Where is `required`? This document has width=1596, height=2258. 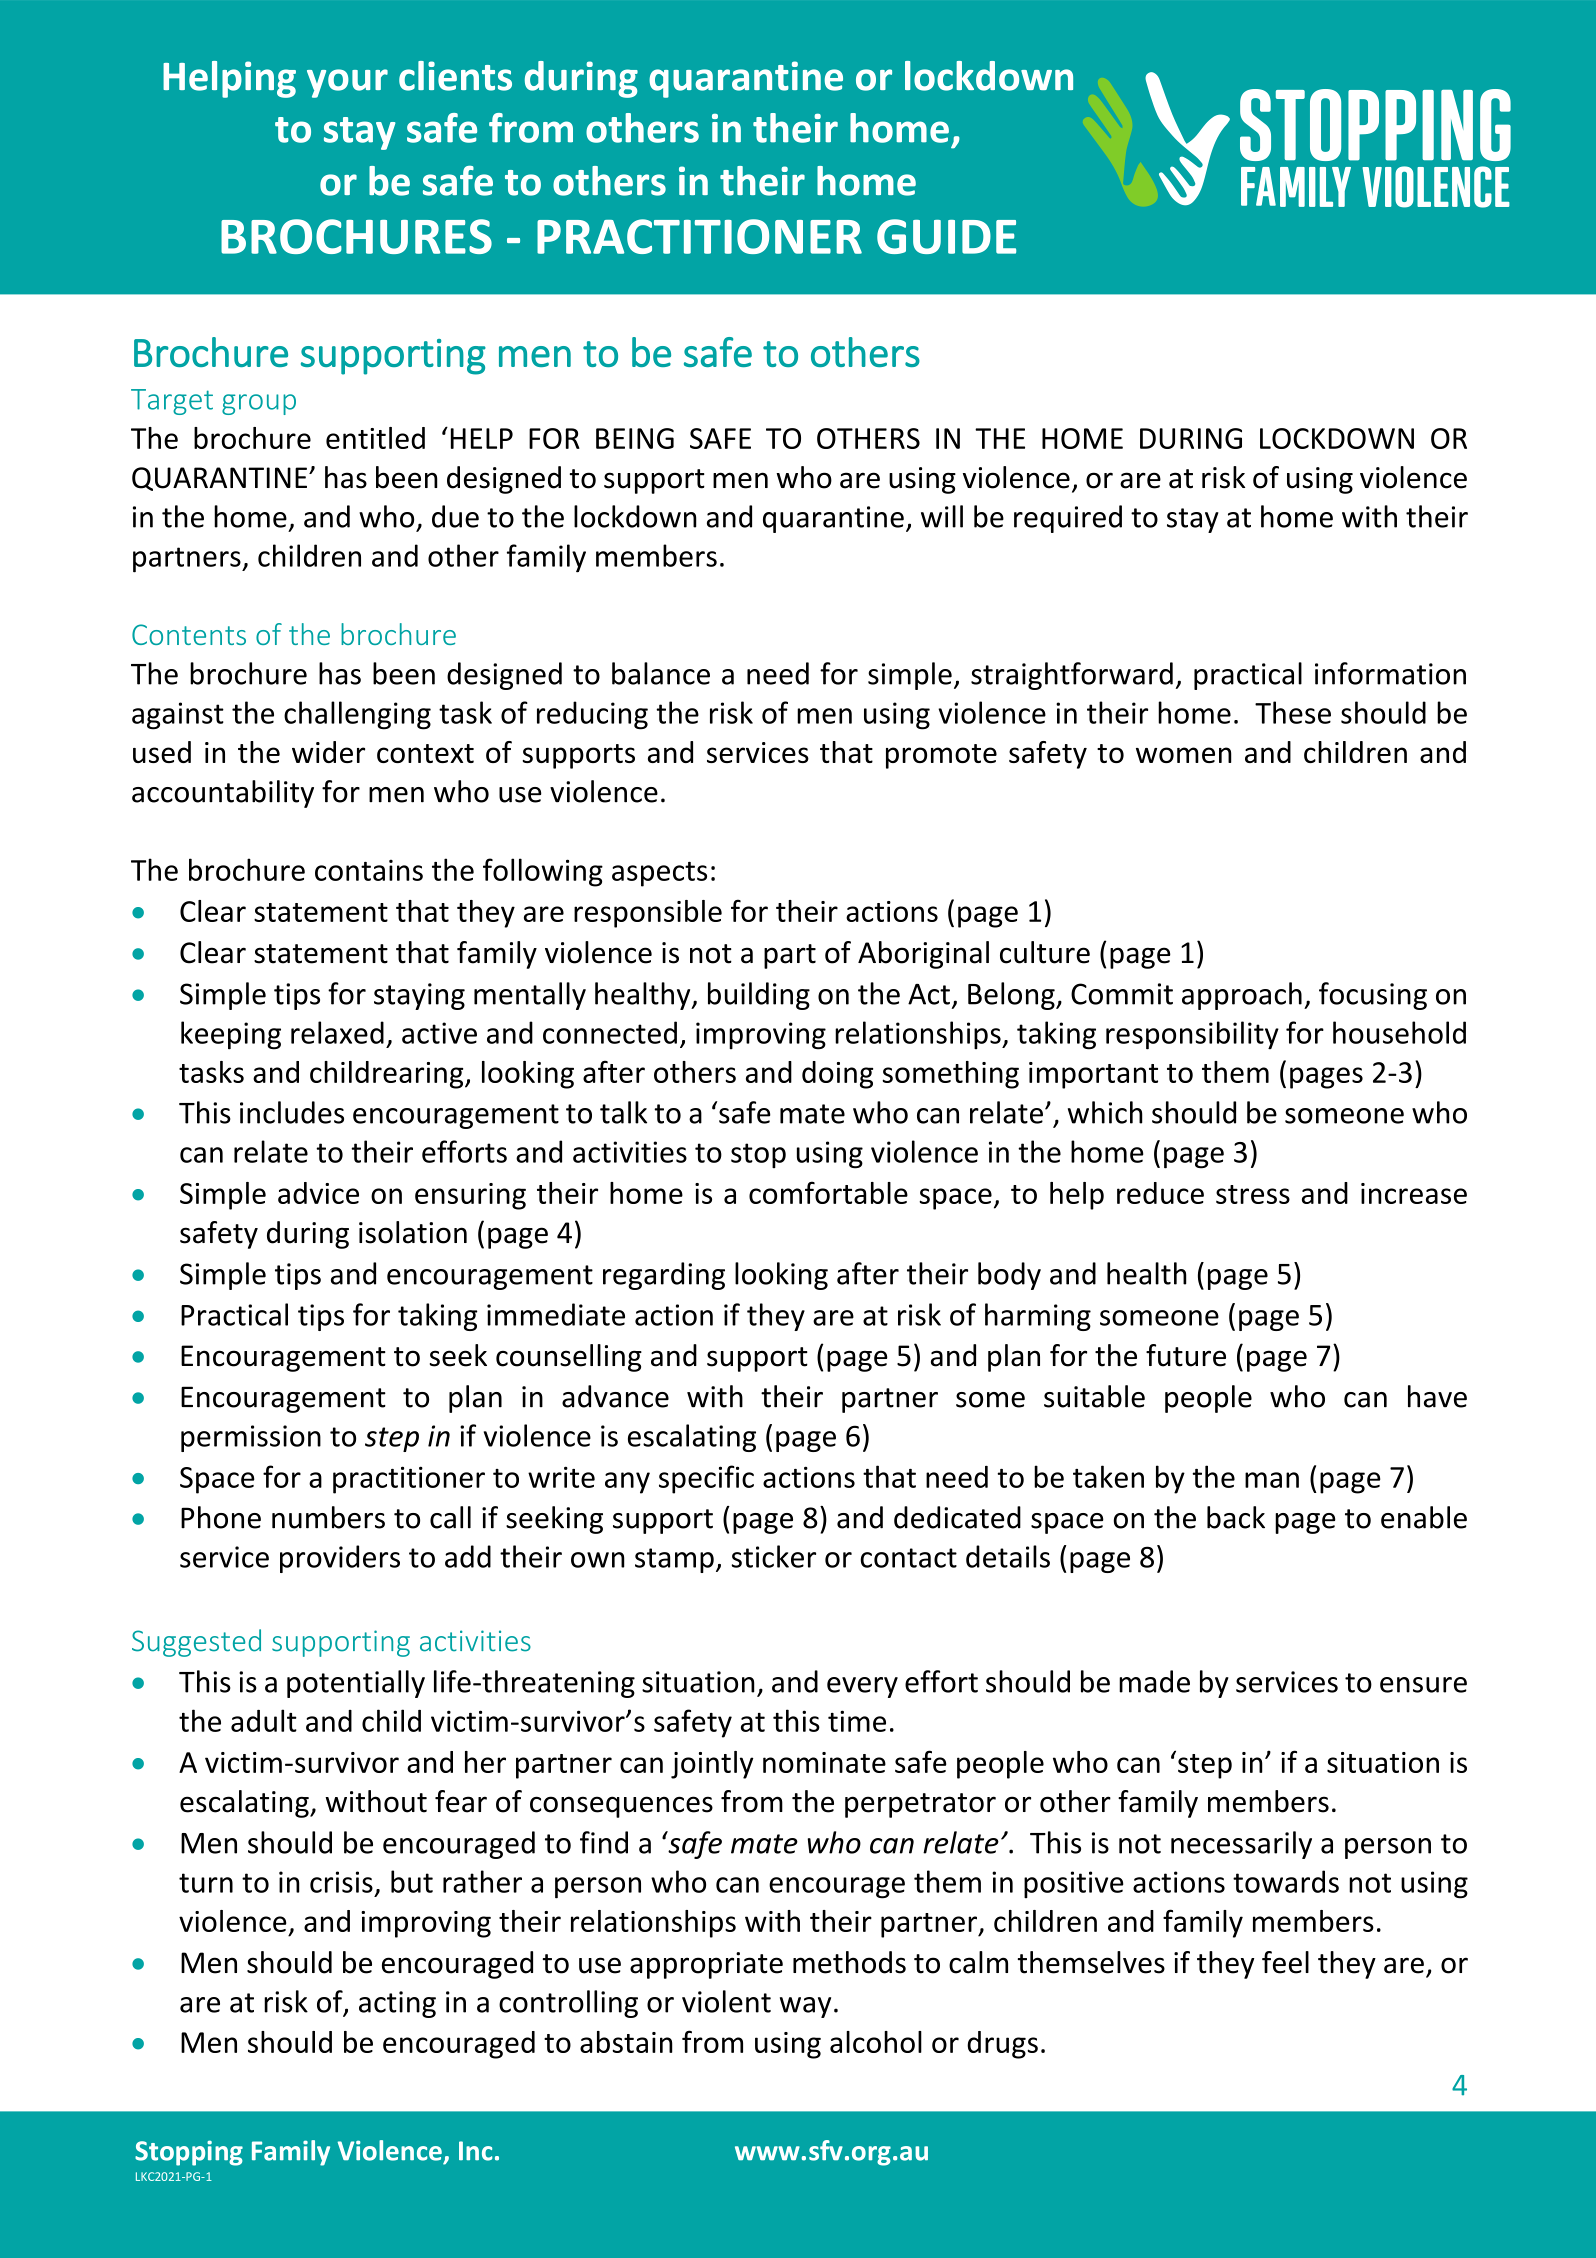
required is located at coordinates (1068, 519).
